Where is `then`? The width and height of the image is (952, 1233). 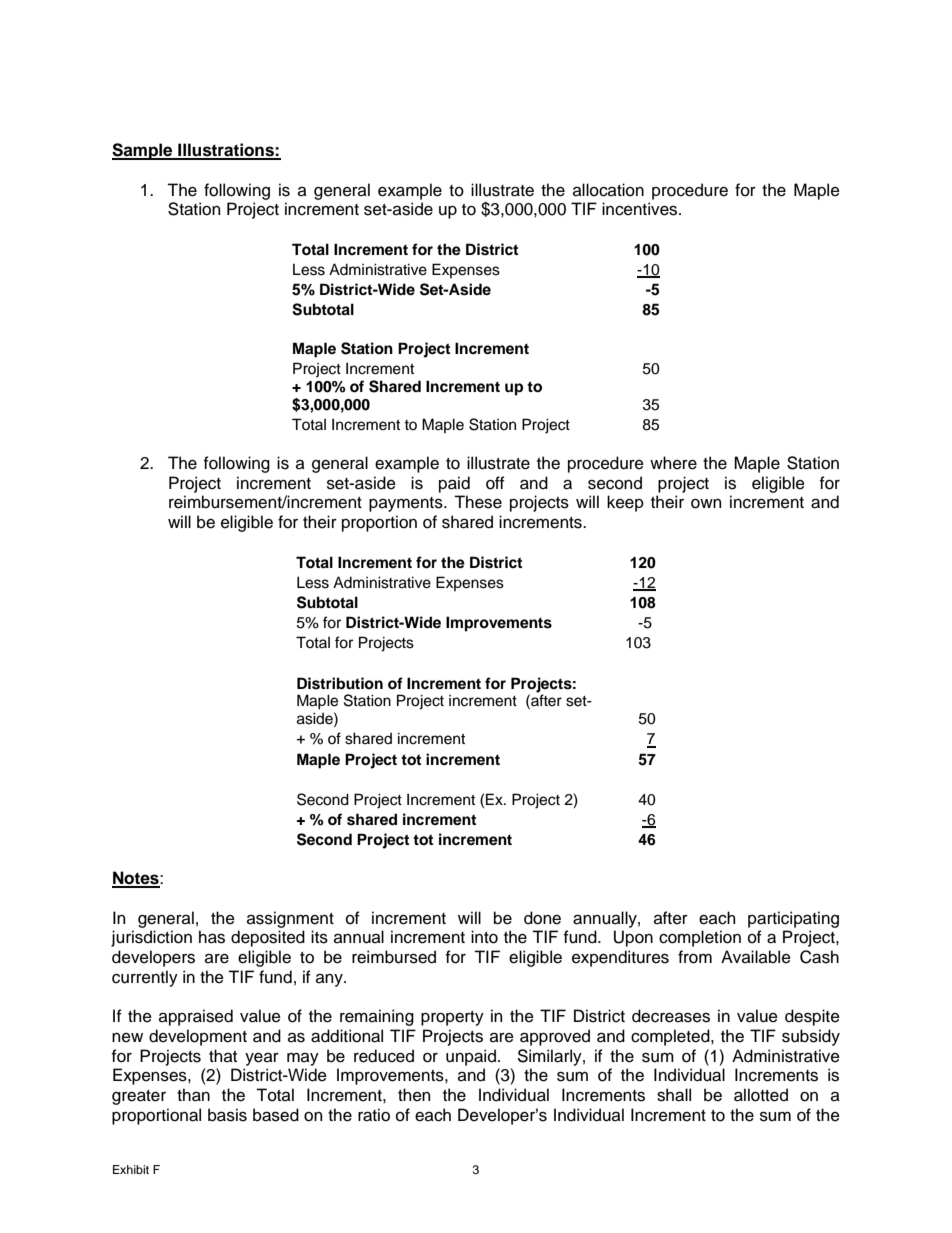
then is located at coordinates (414, 1095).
